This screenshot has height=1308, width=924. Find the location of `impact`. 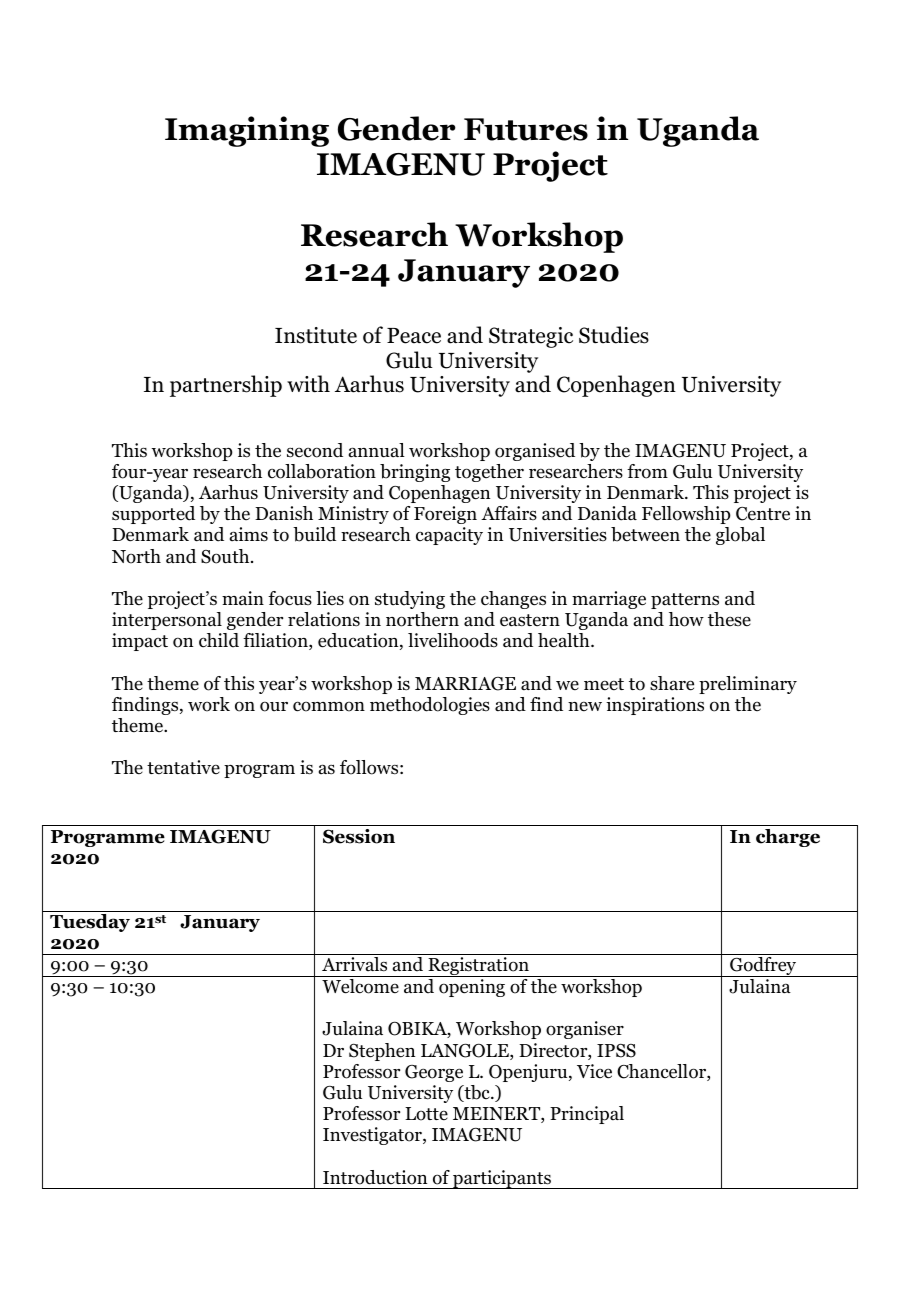

impact is located at coordinates (140, 642).
